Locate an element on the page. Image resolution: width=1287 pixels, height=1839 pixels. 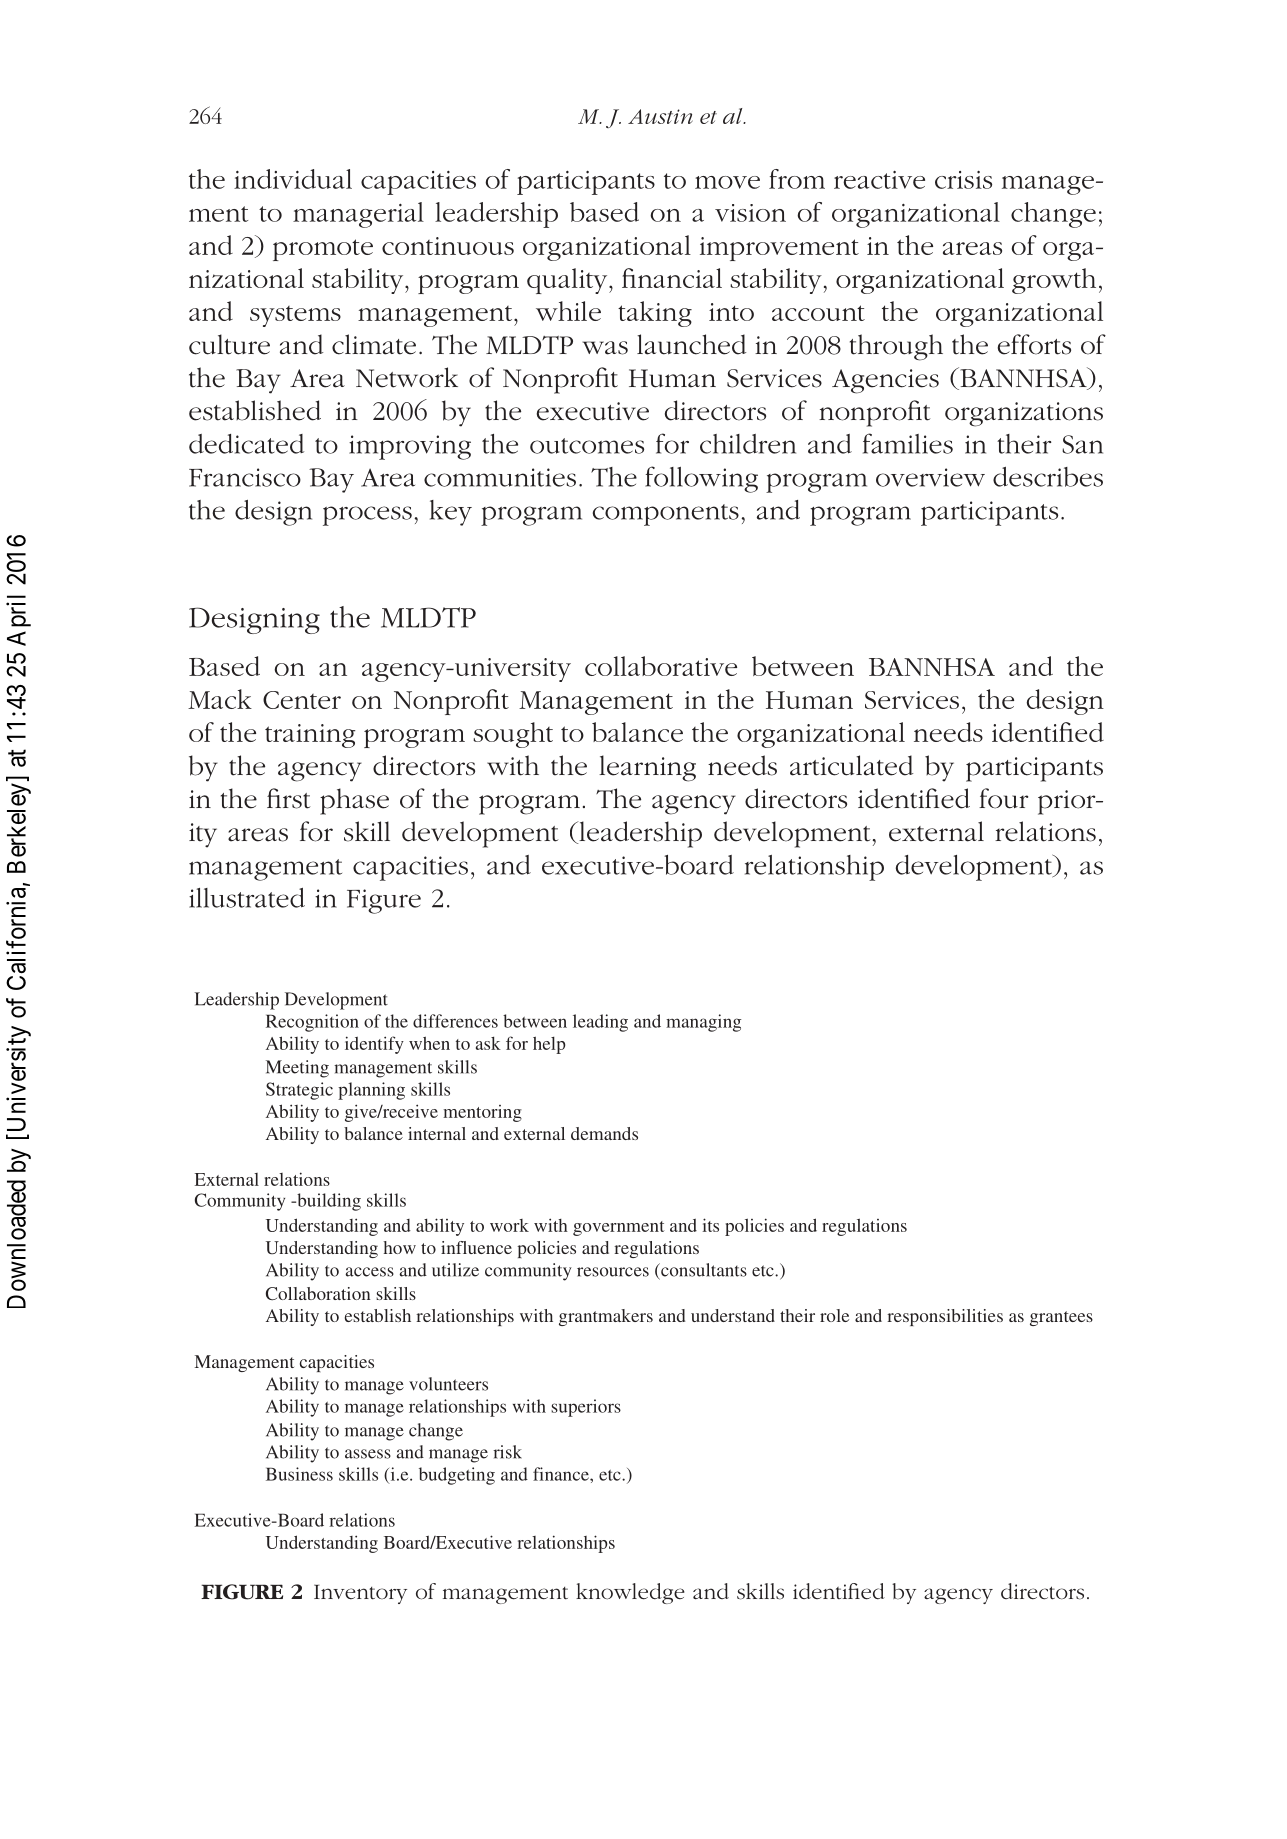
collaborative is located at coordinates (661, 666).
